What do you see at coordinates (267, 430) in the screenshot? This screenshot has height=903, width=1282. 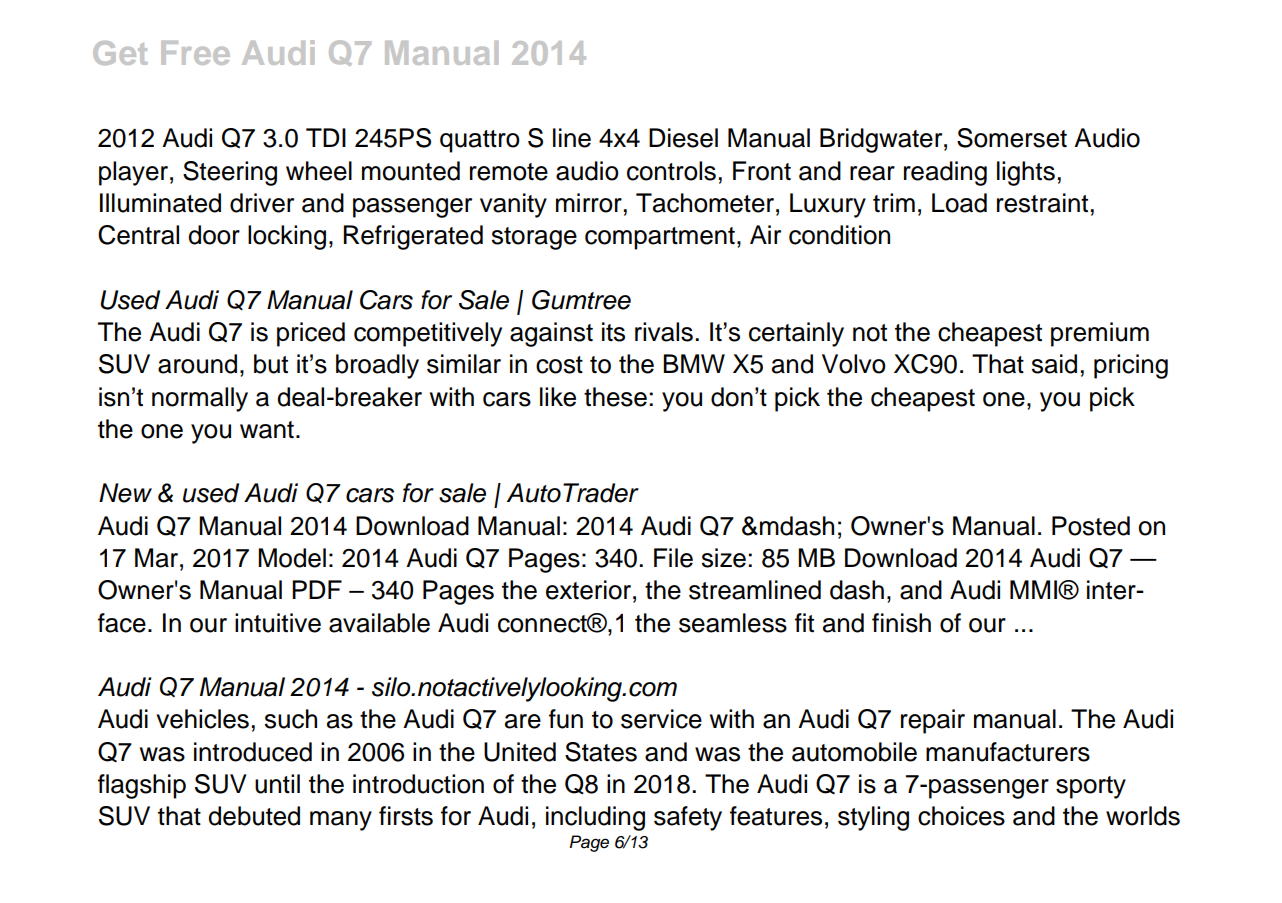 I see `want` at bounding box center [267, 430].
